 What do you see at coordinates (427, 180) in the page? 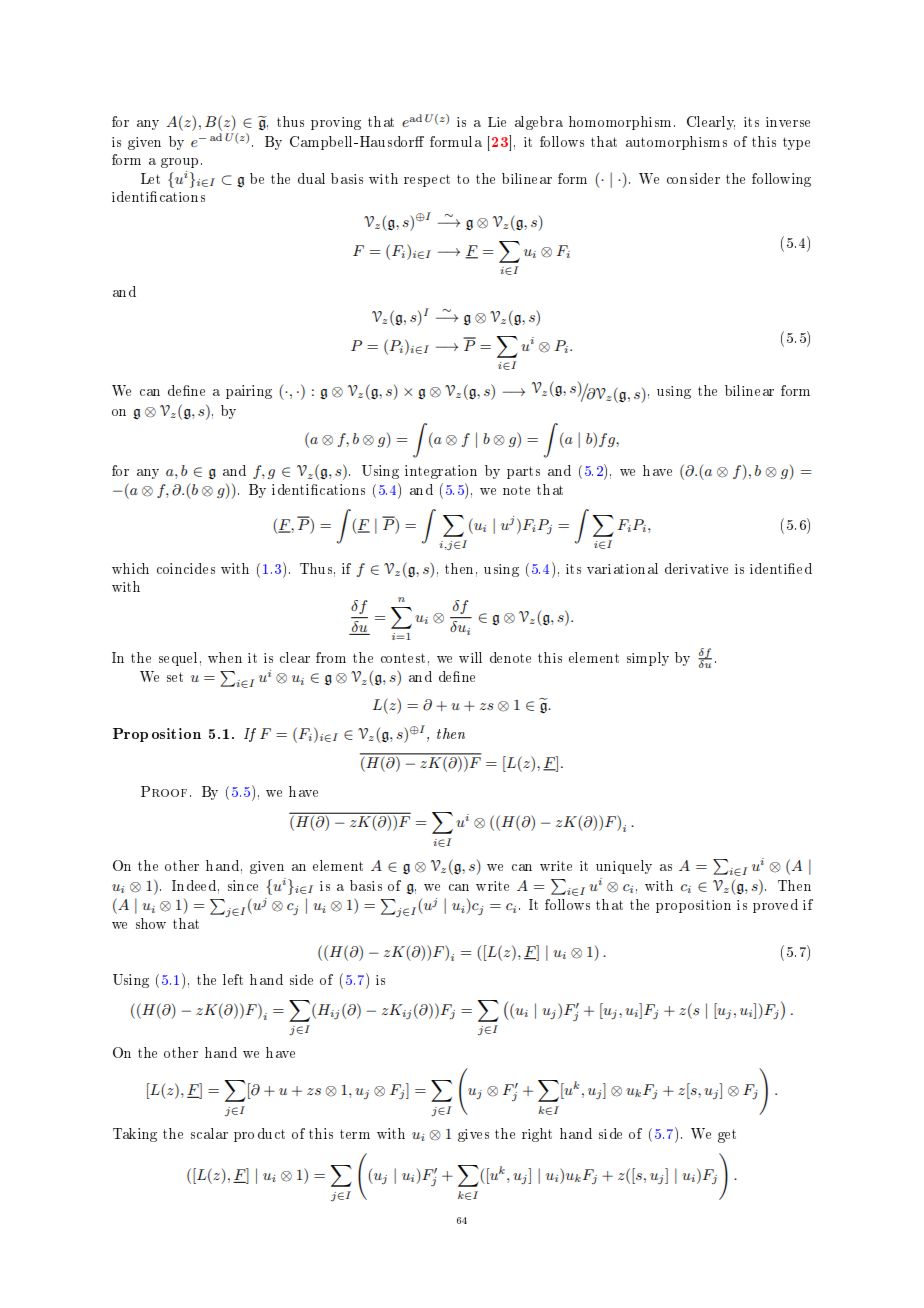
I see `respect` at bounding box center [427, 180].
